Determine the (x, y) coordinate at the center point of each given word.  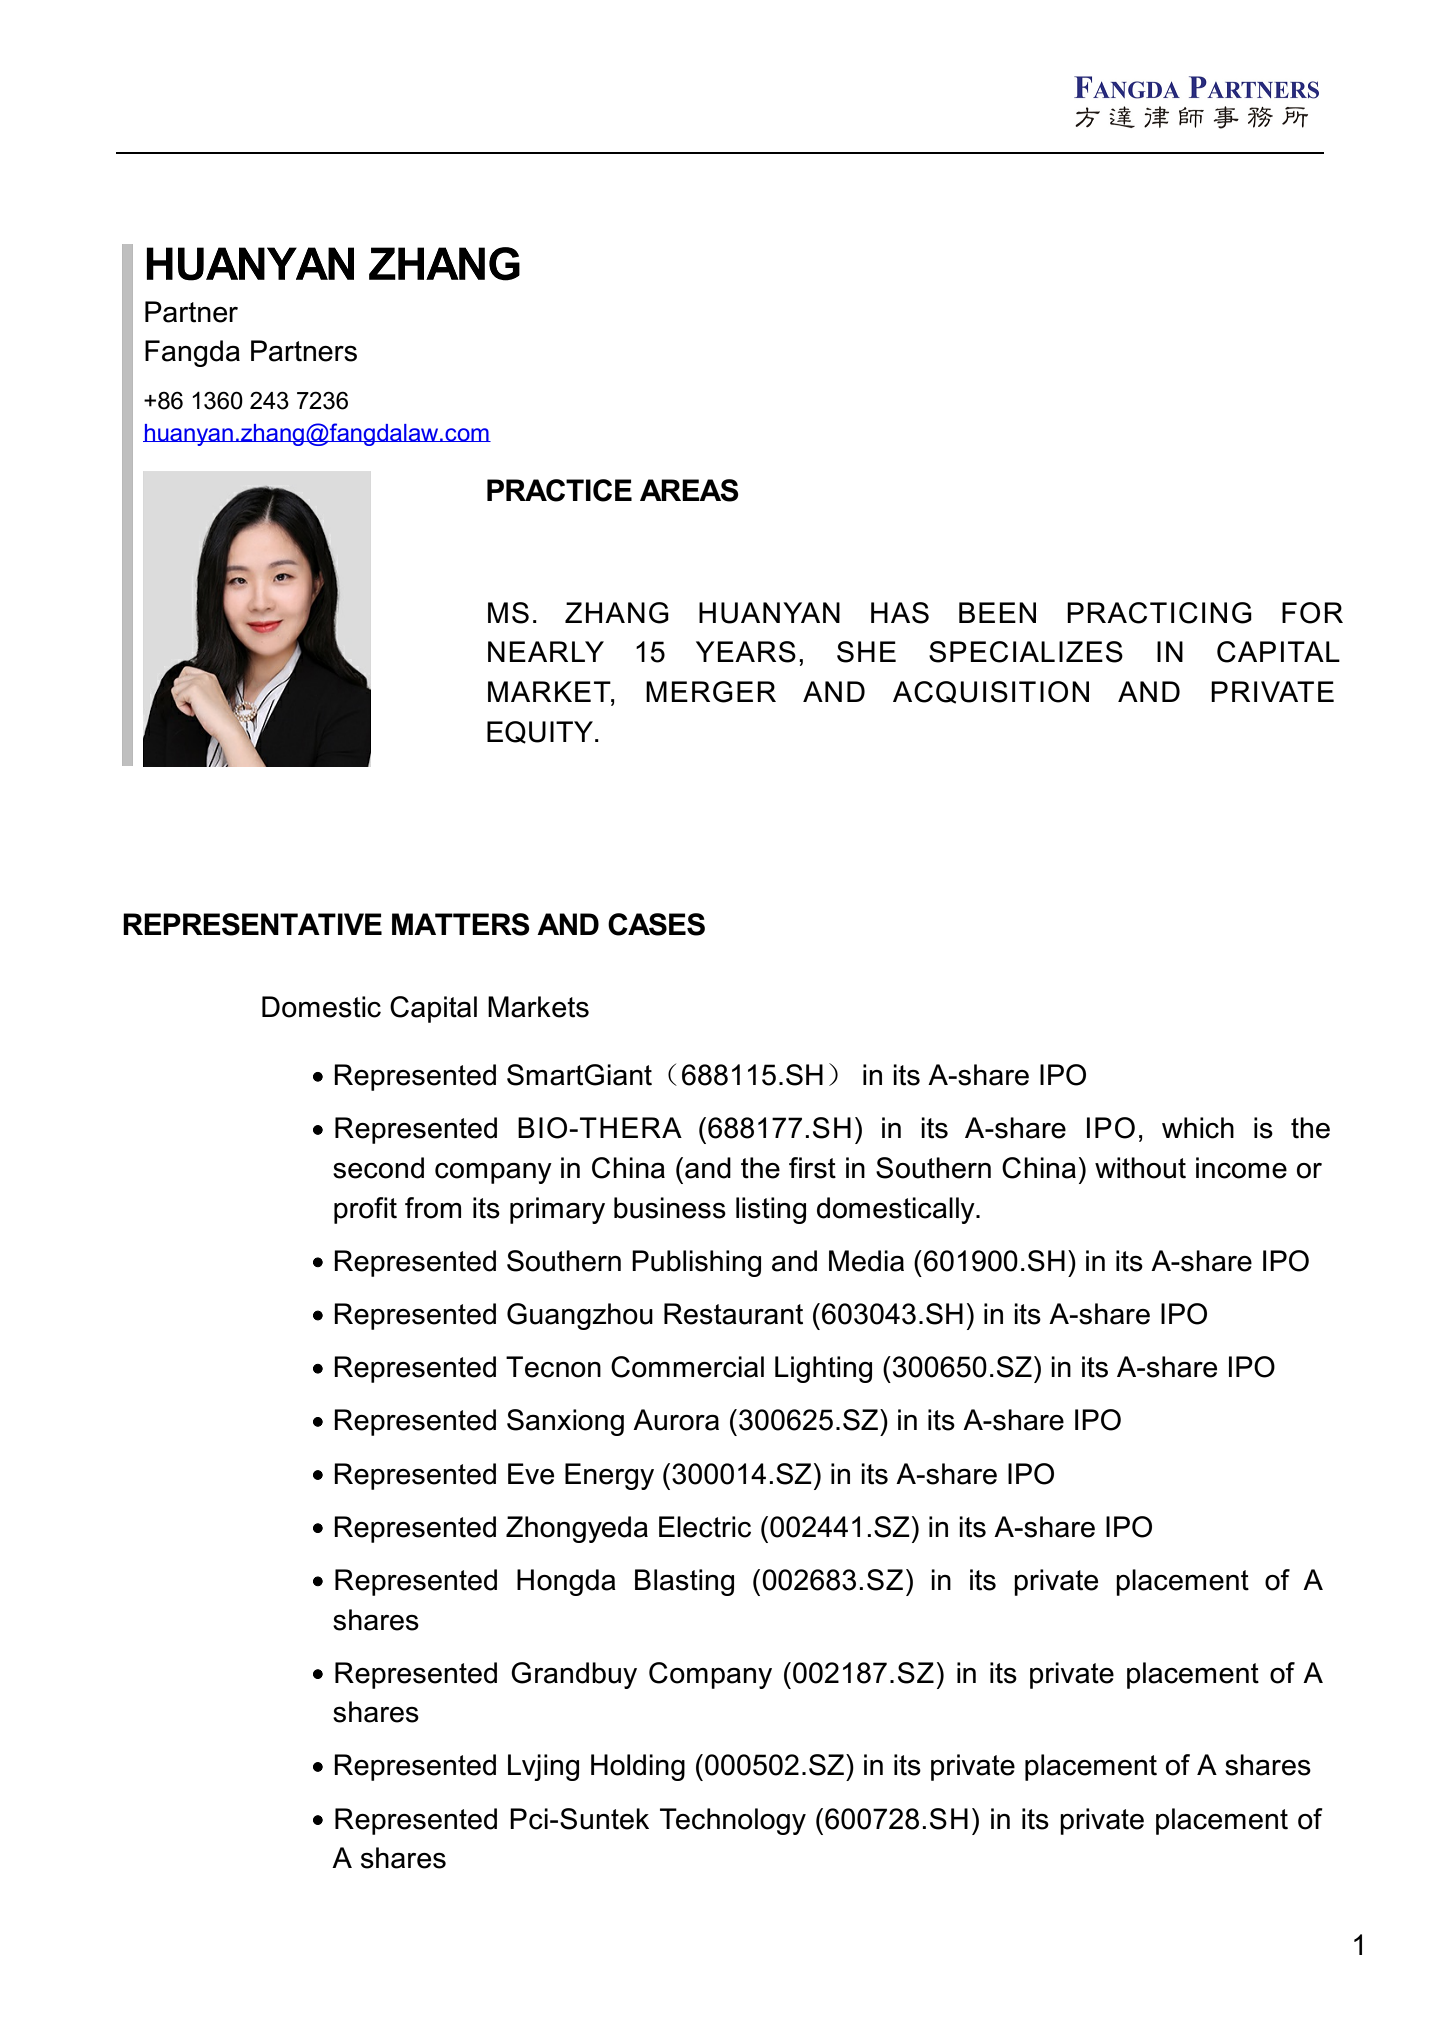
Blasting (684, 1582)
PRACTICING (1159, 613)
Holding (638, 1767)
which (1198, 1128)
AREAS (689, 490)
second (378, 1168)
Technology (733, 1821)
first (812, 1168)
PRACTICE (559, 490)
